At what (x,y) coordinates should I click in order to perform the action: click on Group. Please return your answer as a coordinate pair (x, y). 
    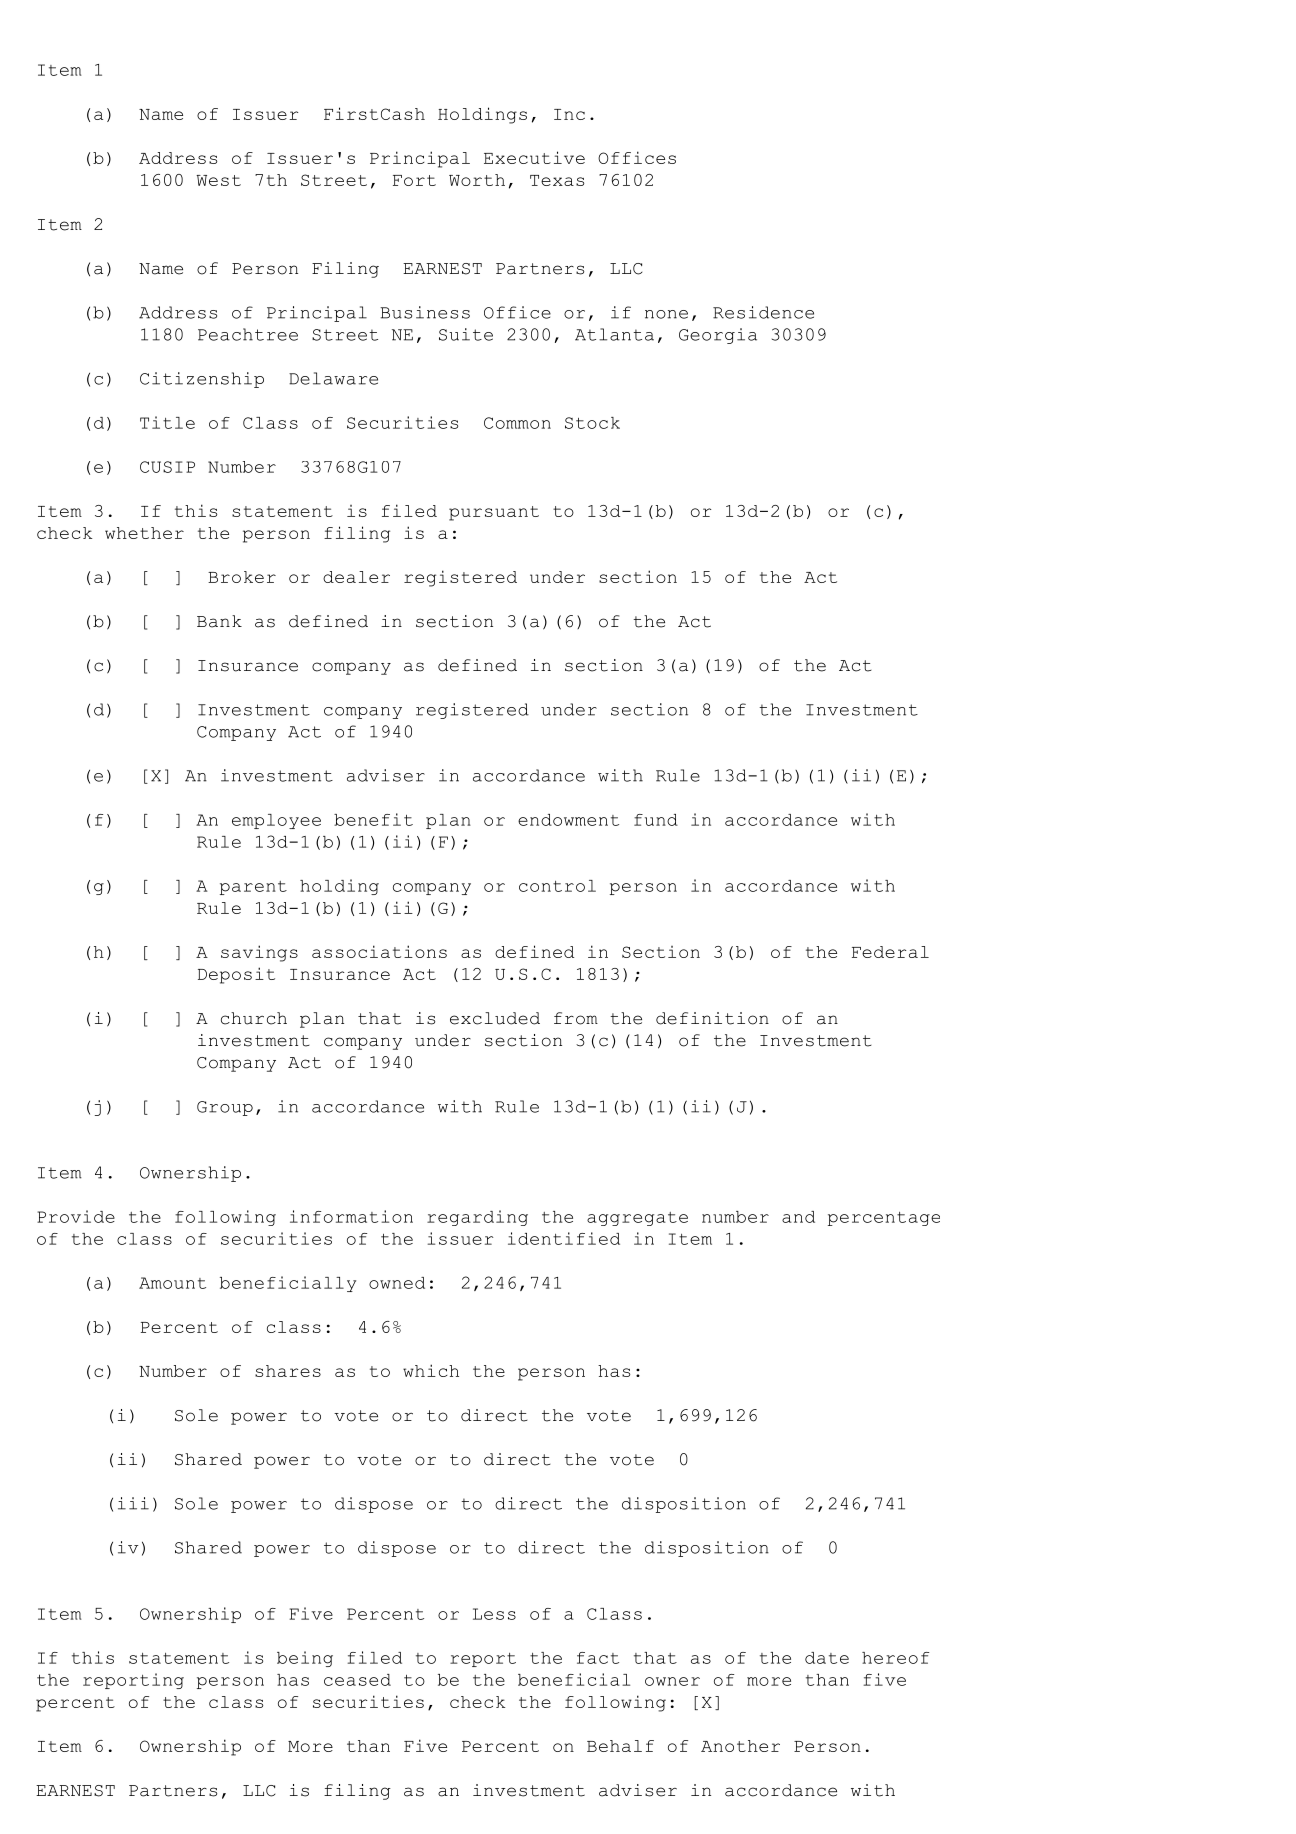
    Looking at the image, I should click on (225, 1108).
